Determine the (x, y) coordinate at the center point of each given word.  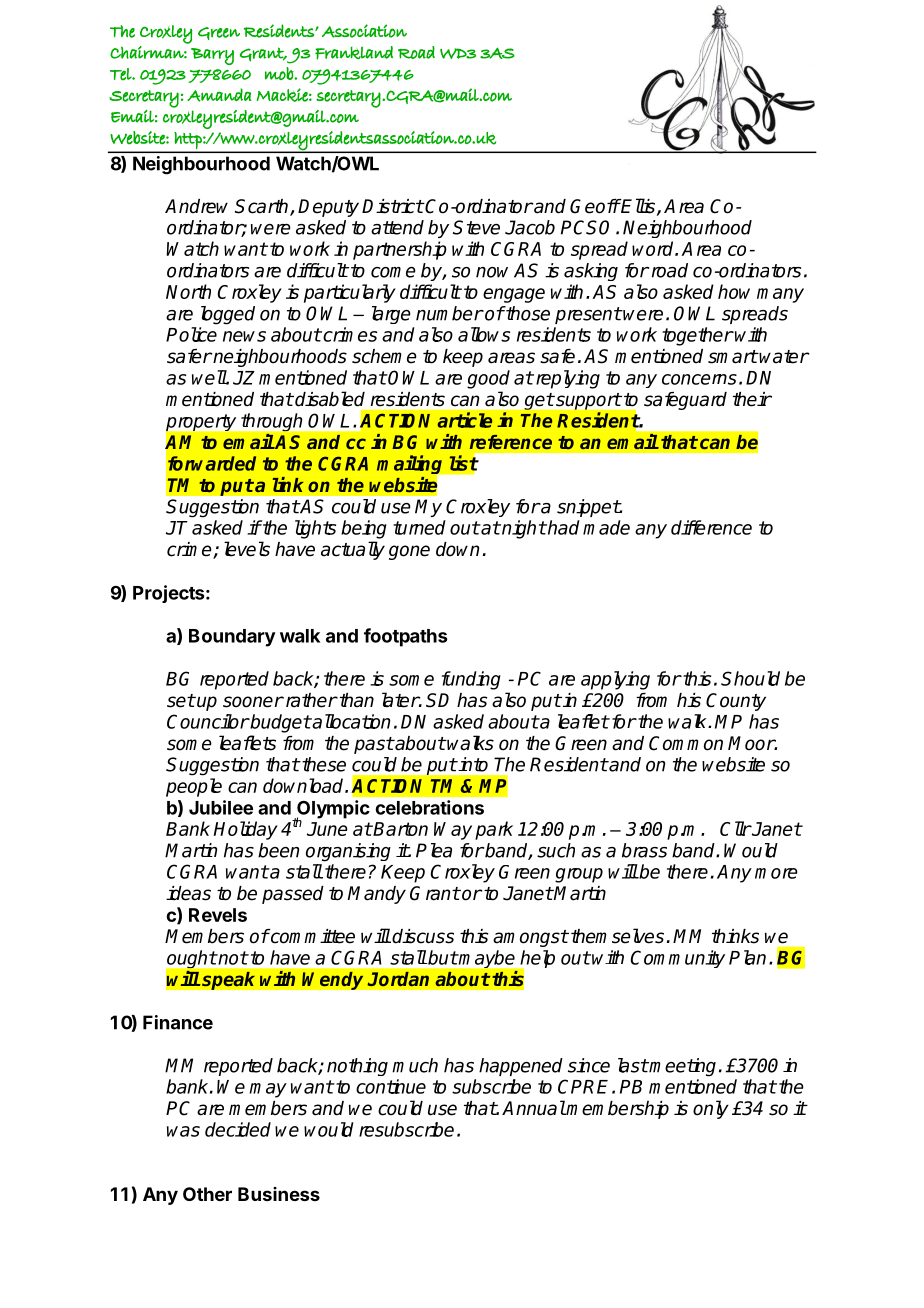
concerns (699, 379)
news (244, 336)
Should (750, 678)
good (488, 379)
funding (471, 680)
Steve (476, 227)
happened (521, 1067)
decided (238, 1129)
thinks (735, 936)
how (734, 291)
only (711, 1109)
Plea (434, 850)
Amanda (219, 95)
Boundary (232, 638)
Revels (218, 915)
